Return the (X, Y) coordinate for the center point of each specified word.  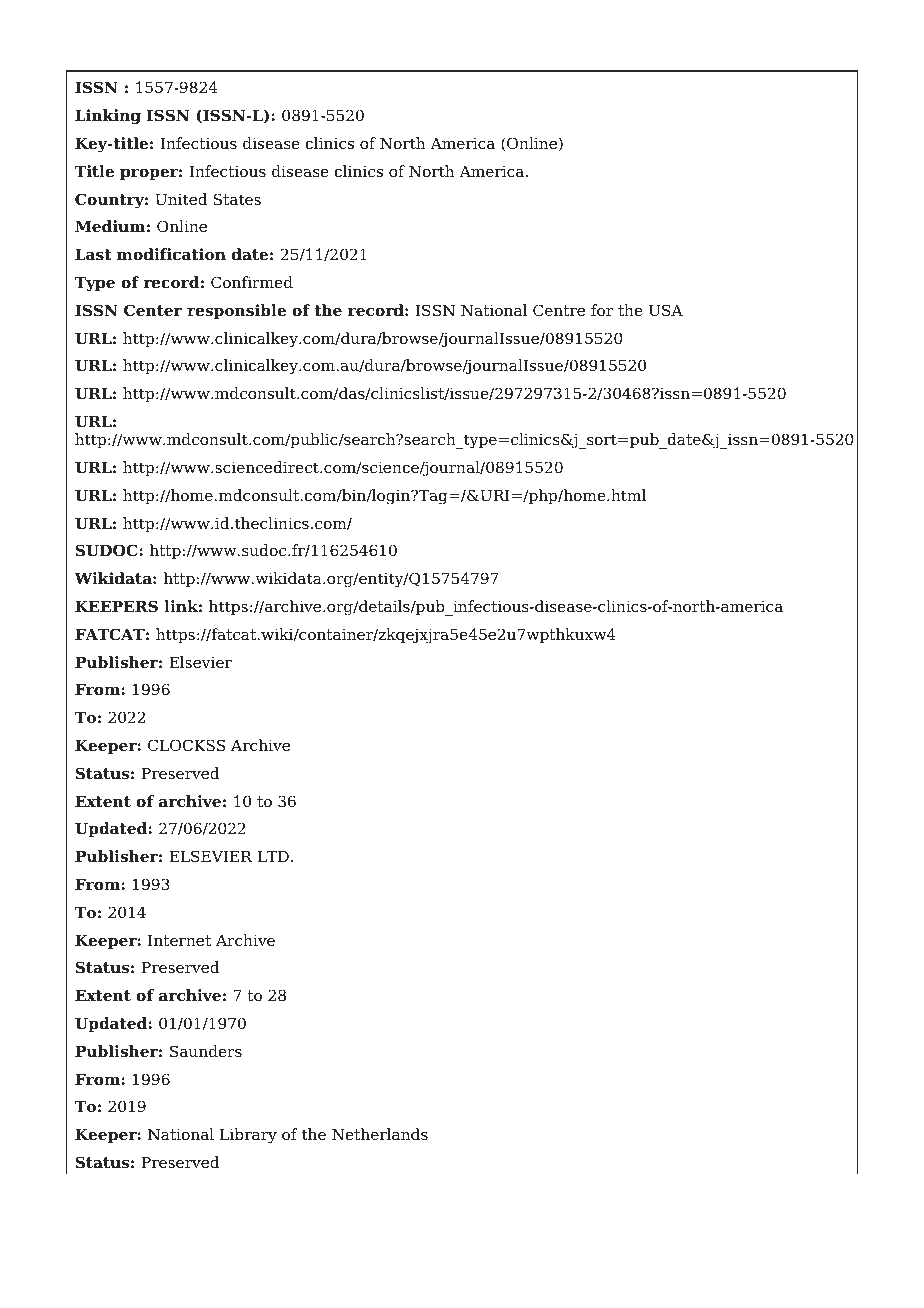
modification (171, 254)
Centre (559, 310)
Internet (179, 940)
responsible (236, 312)
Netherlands (380, 1134)
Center (153, 310)
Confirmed (252, 282)
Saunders (206, 1051)
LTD (273, 856)
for (602, 310)
